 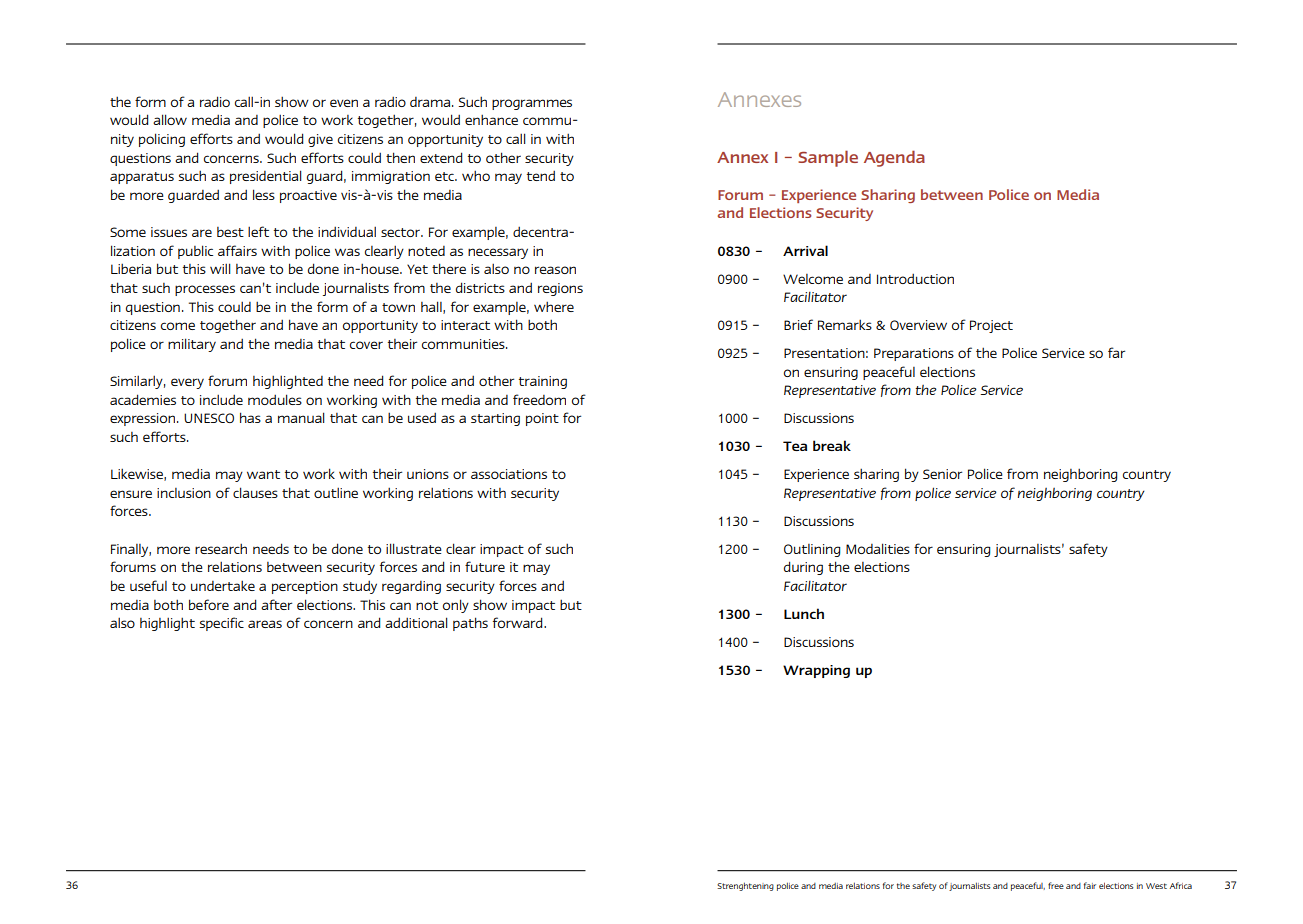 What do you see at coordinates (1181, 885) in the screenshot?
I see `Africa` at bounding box center [1181, 885].
